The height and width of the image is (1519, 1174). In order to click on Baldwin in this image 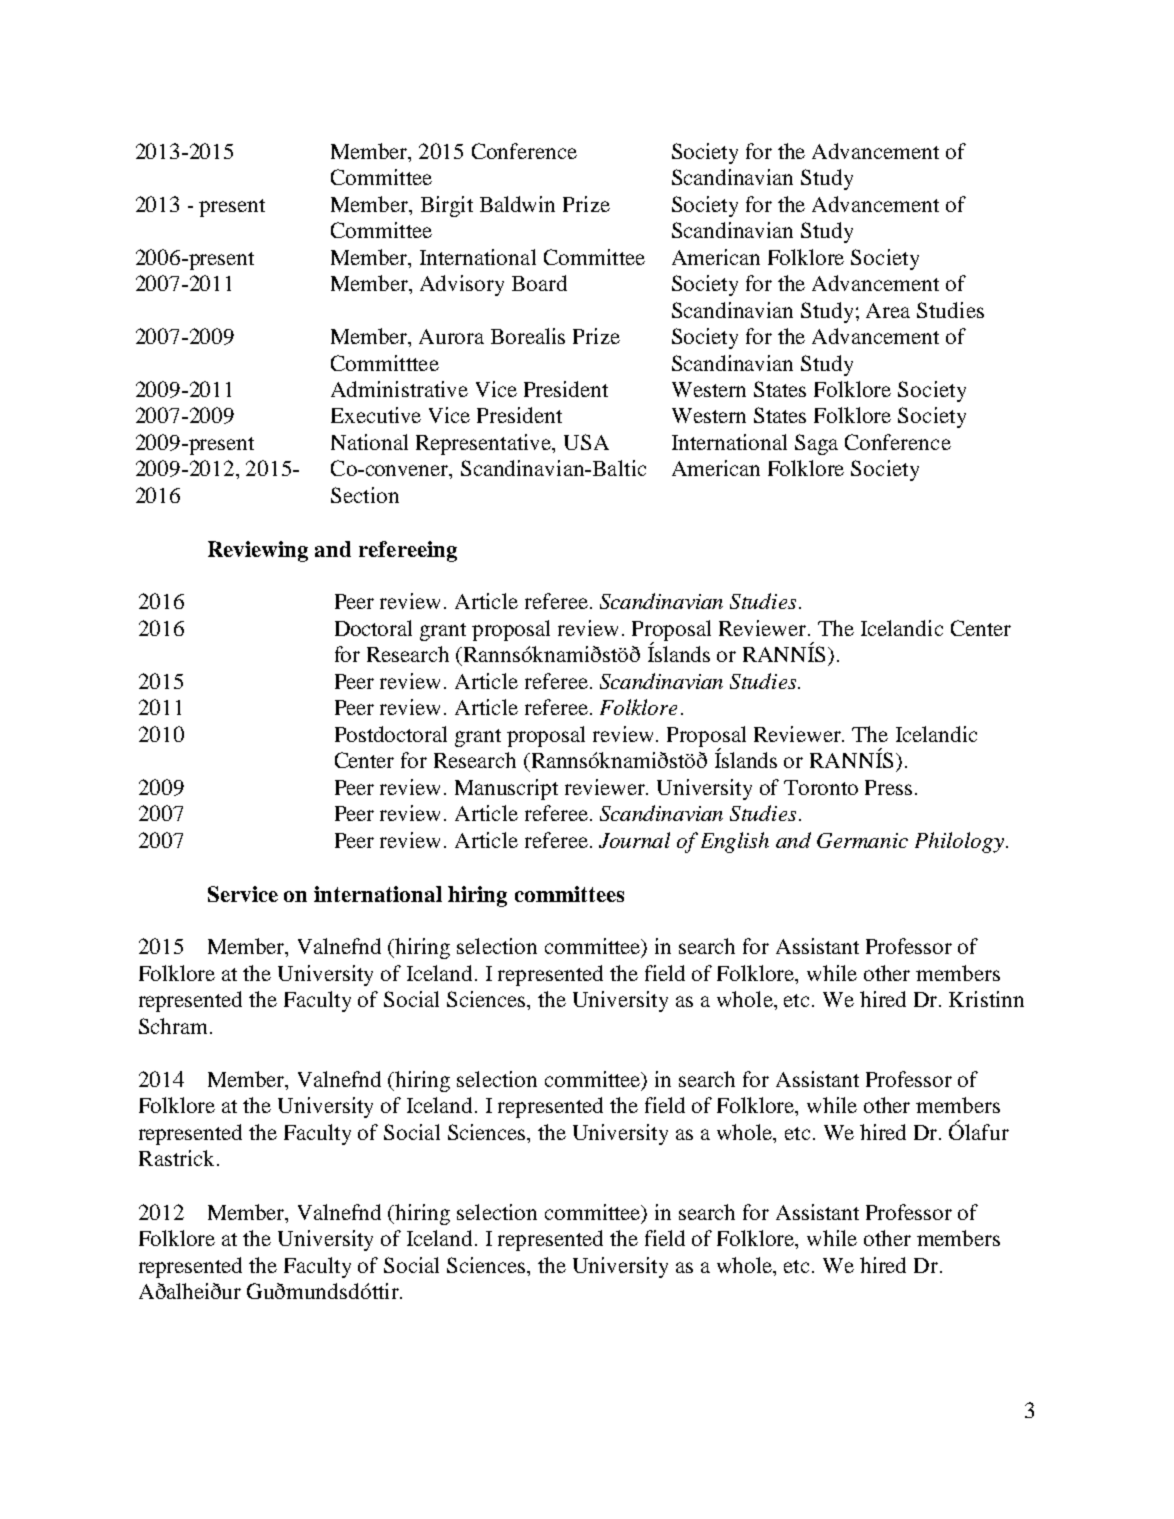, I will do `click(517, 204)`.
